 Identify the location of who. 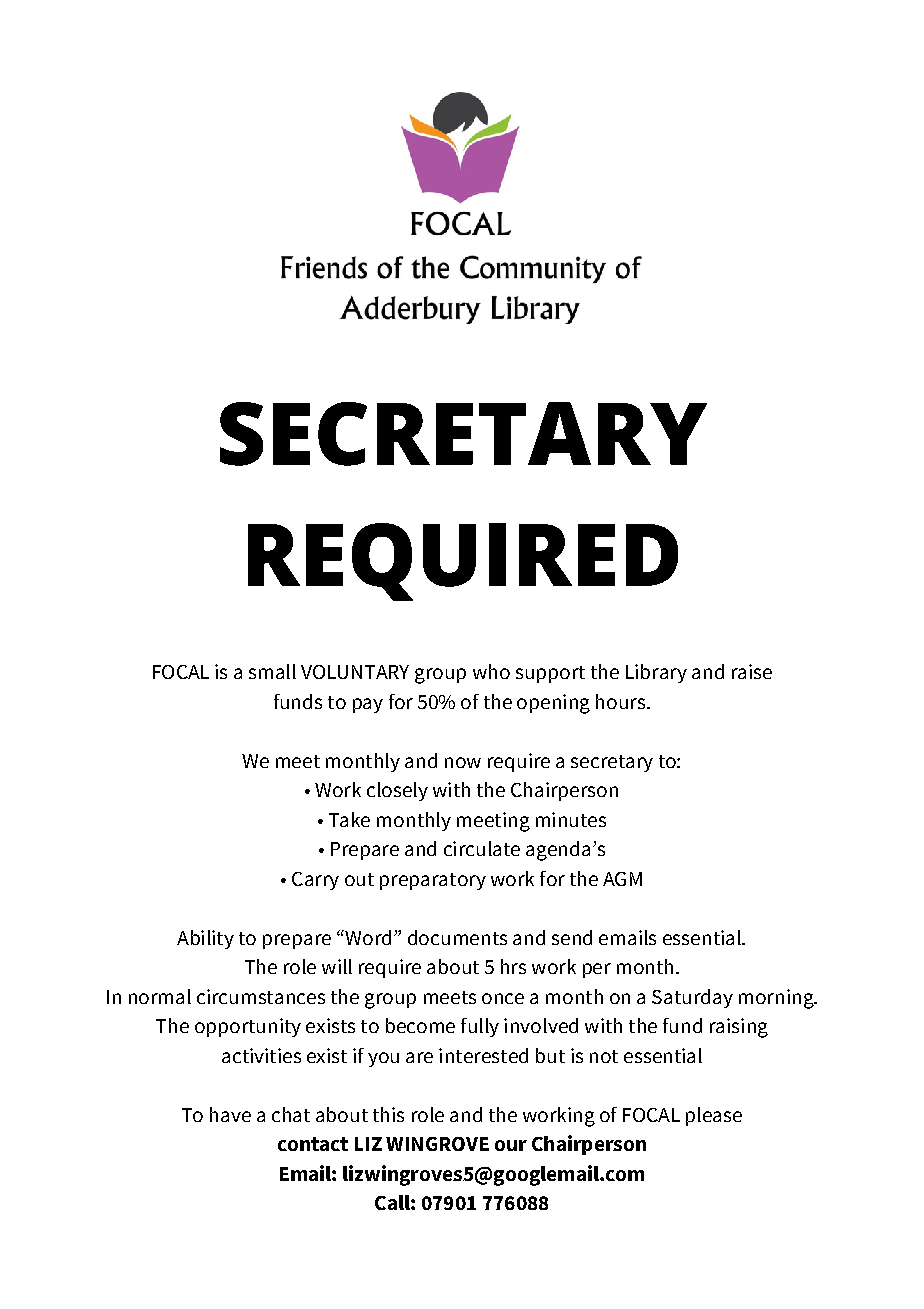
(491, 671).
